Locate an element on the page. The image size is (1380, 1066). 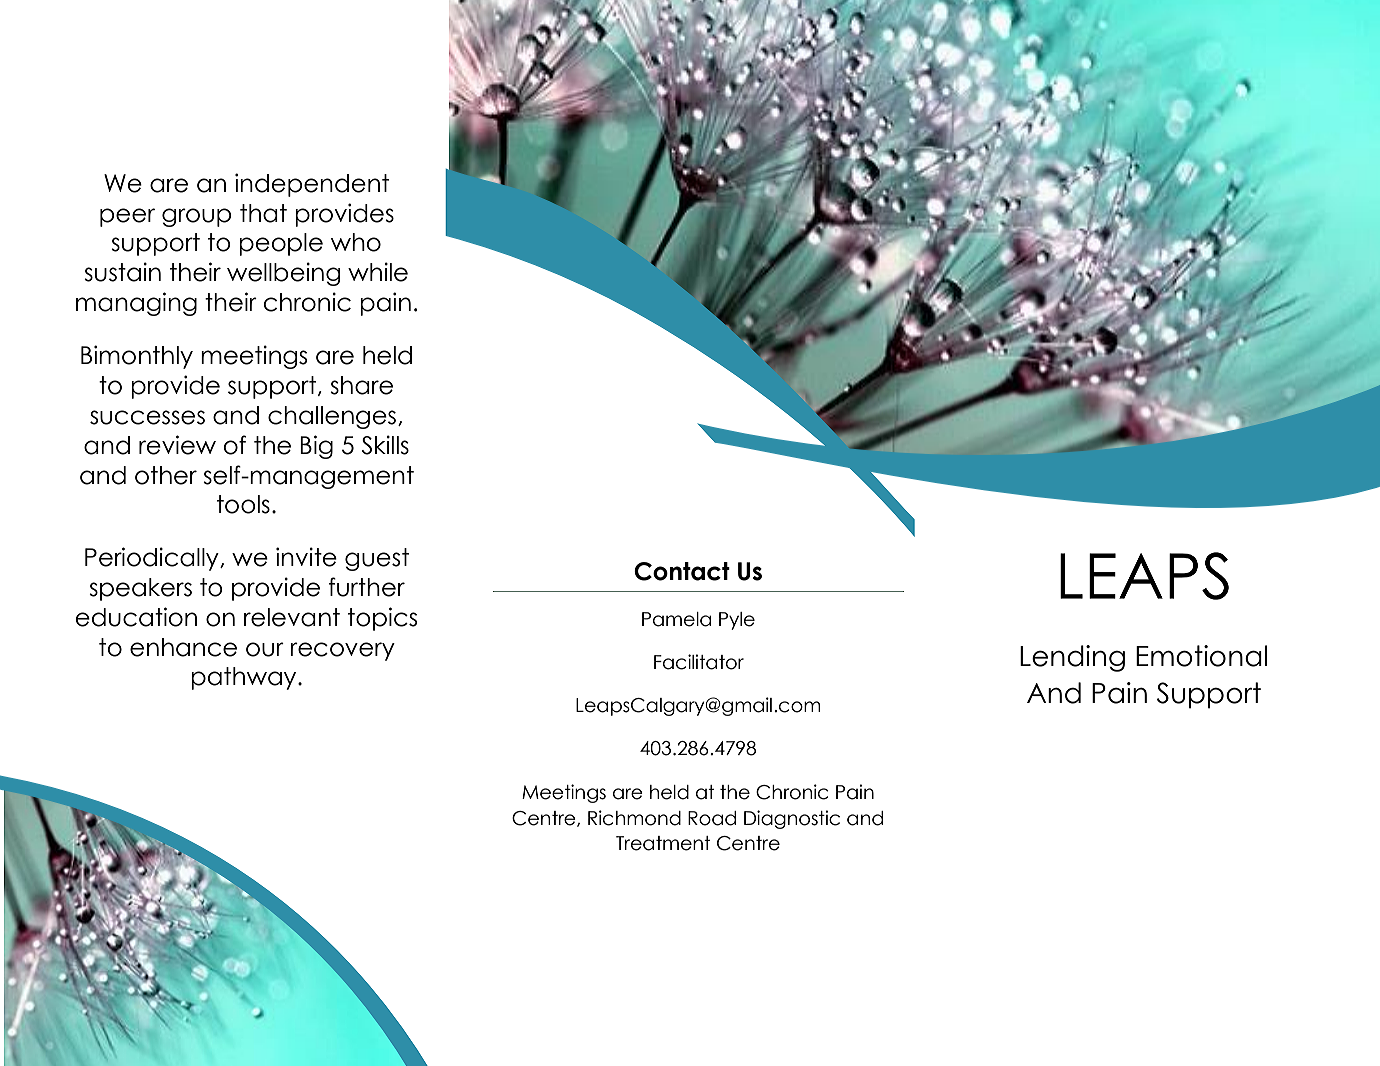
that is located at coordinates (263, 213).
